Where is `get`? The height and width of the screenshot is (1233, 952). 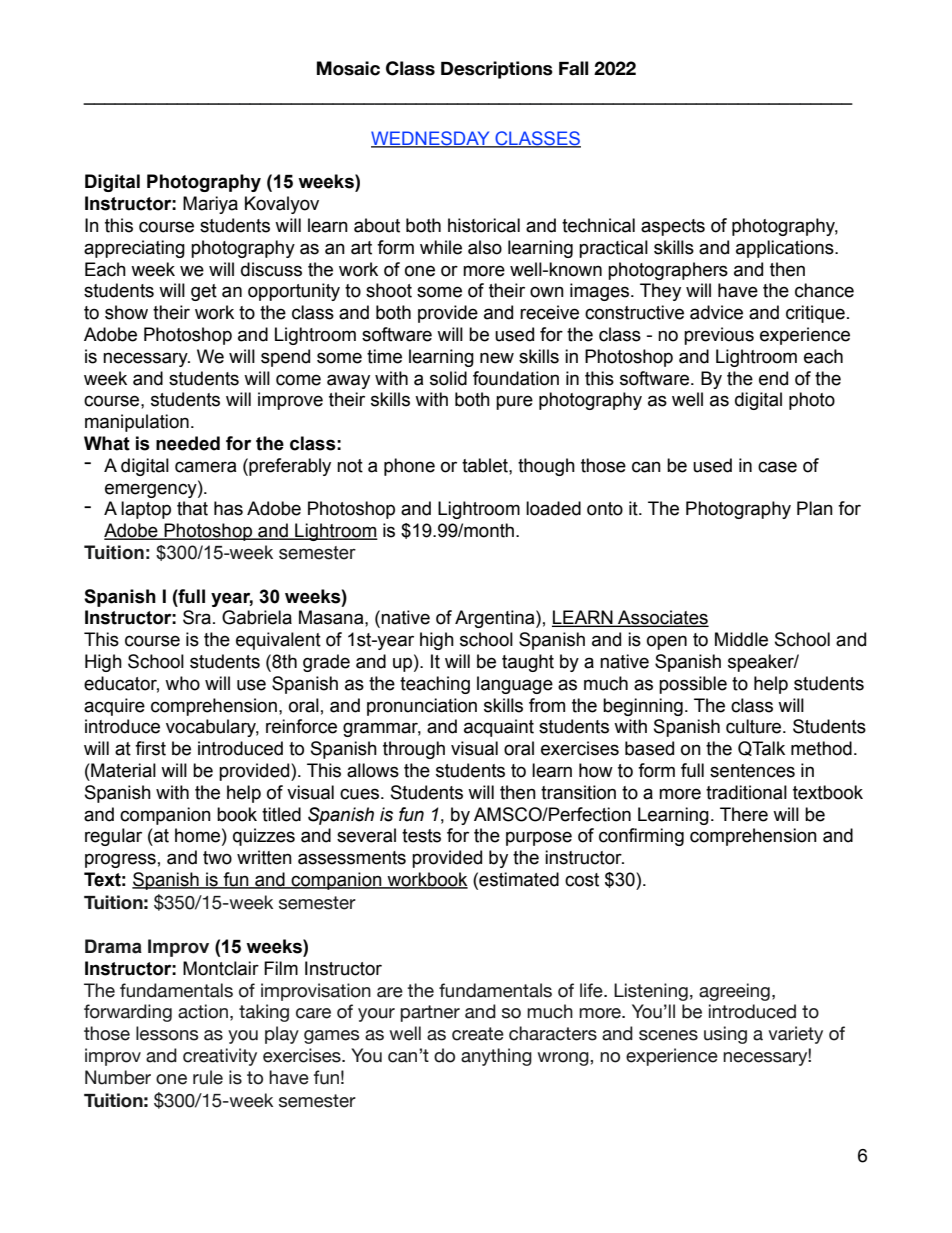
get is located at coordinates (204, 292).
